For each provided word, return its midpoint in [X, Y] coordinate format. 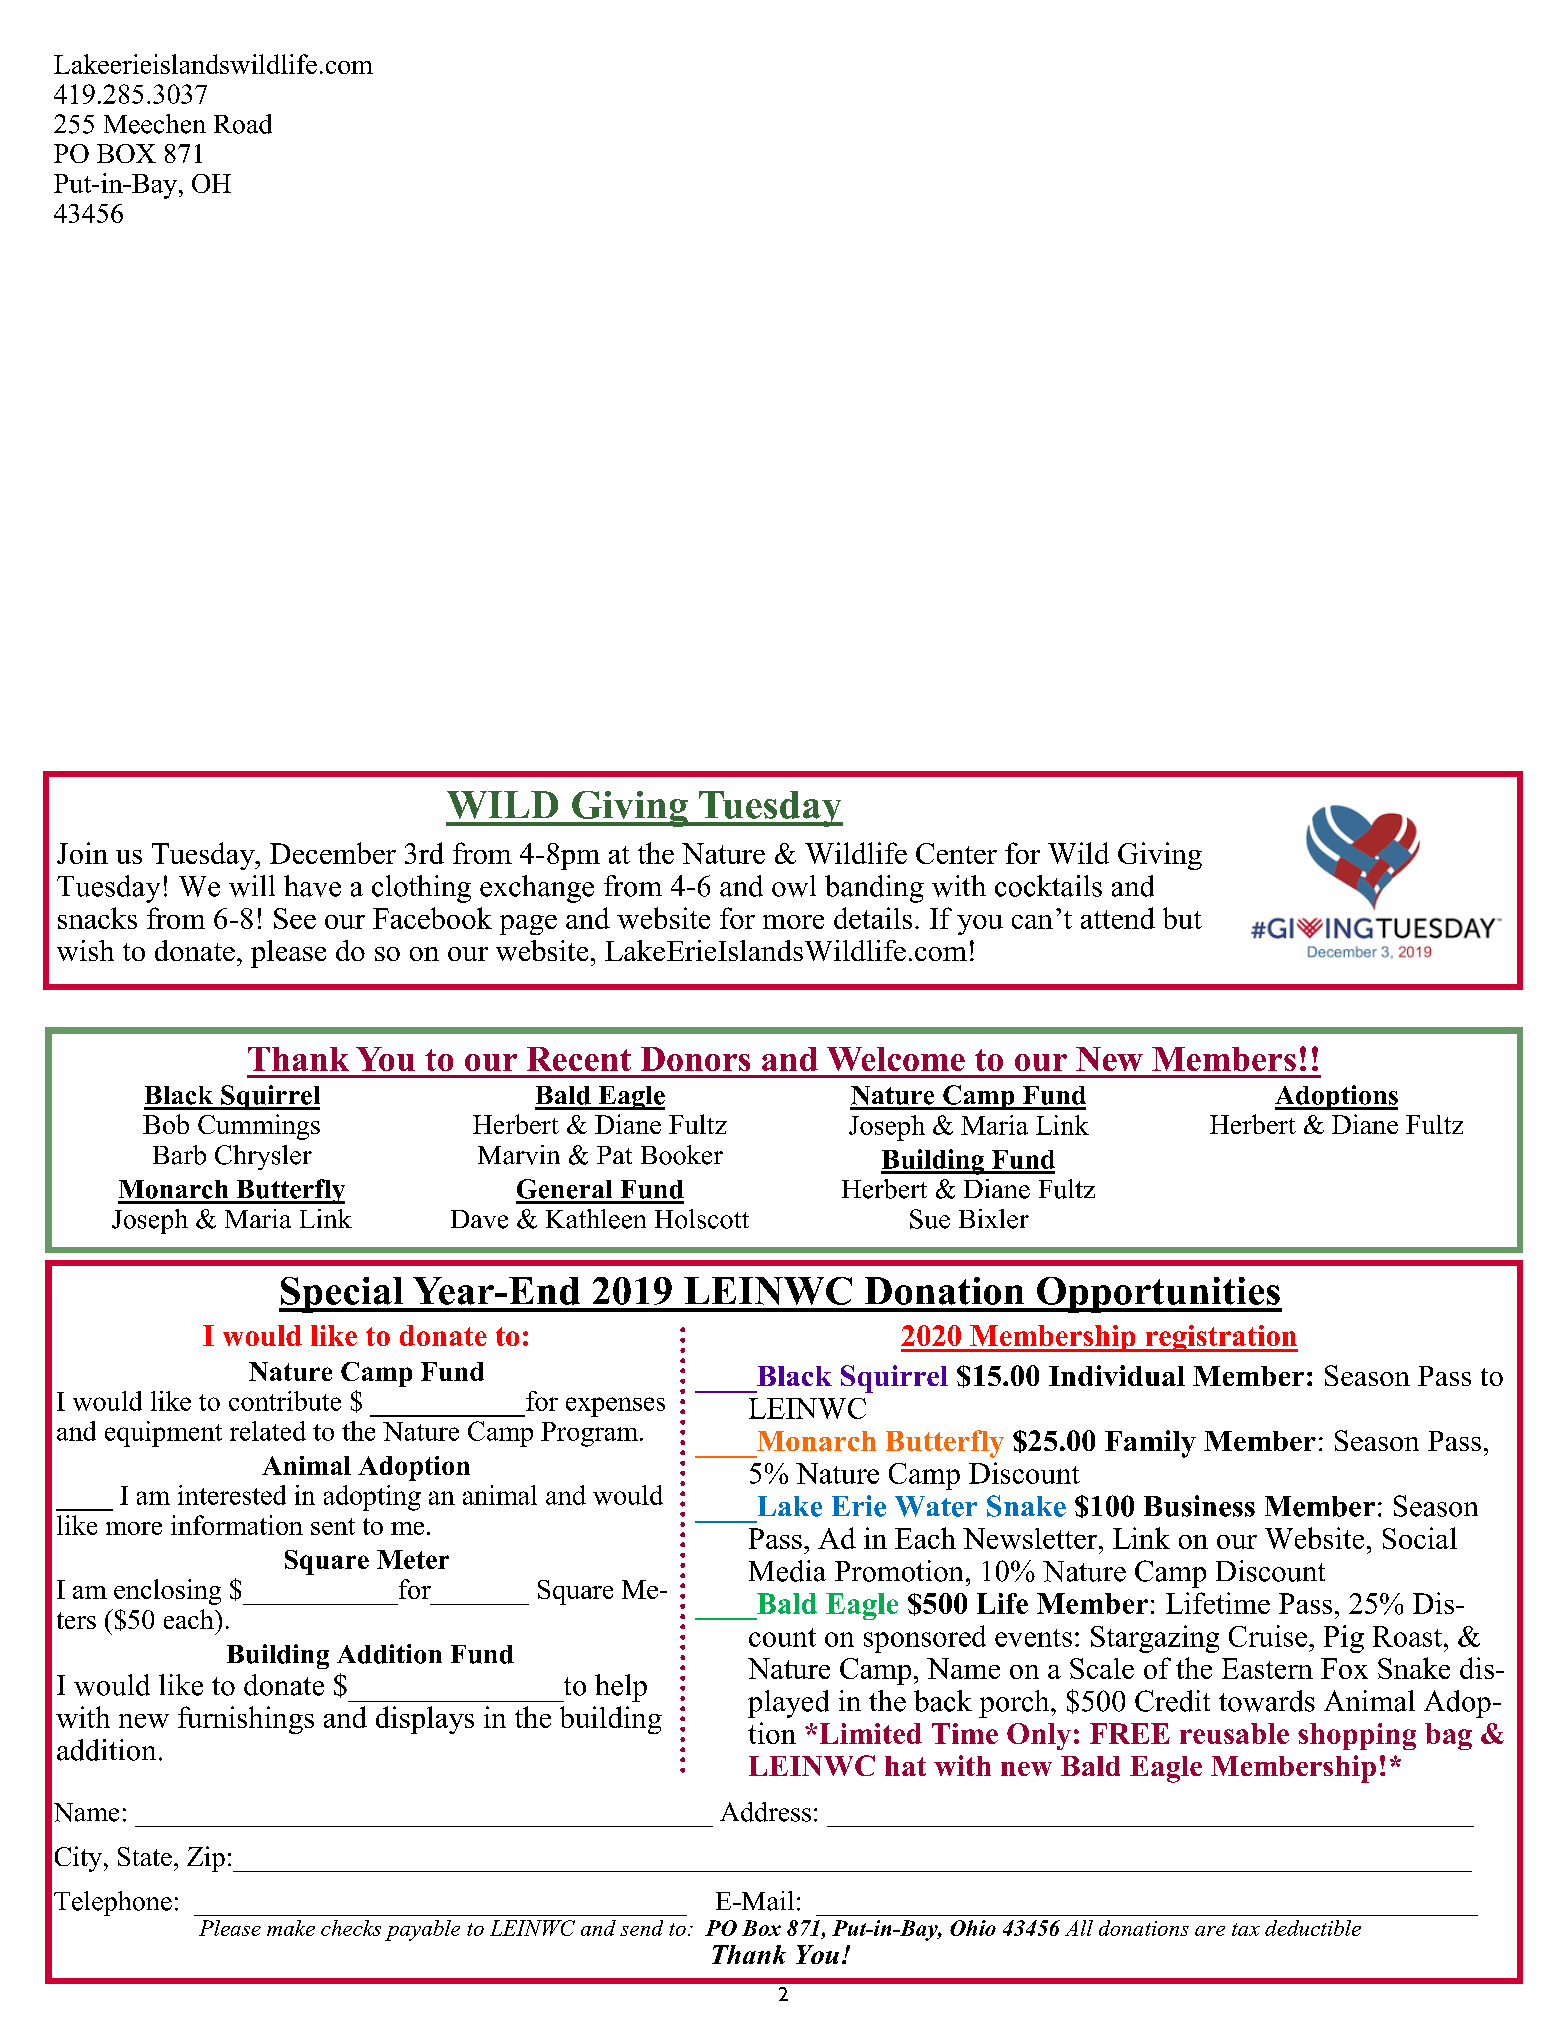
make [291, 1928]
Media [787, 1571]
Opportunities [1158, 1295]
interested [232, 1495]
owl [794, 886]
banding [874, 889]
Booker [682, 1155]
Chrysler [263, 1157]
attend [1118, 918]
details [873, 918]
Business [1199, 1506]
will [252, 886]
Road [243, 124]
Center [956, 853]
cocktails [1048, 886]
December [333, 853]
